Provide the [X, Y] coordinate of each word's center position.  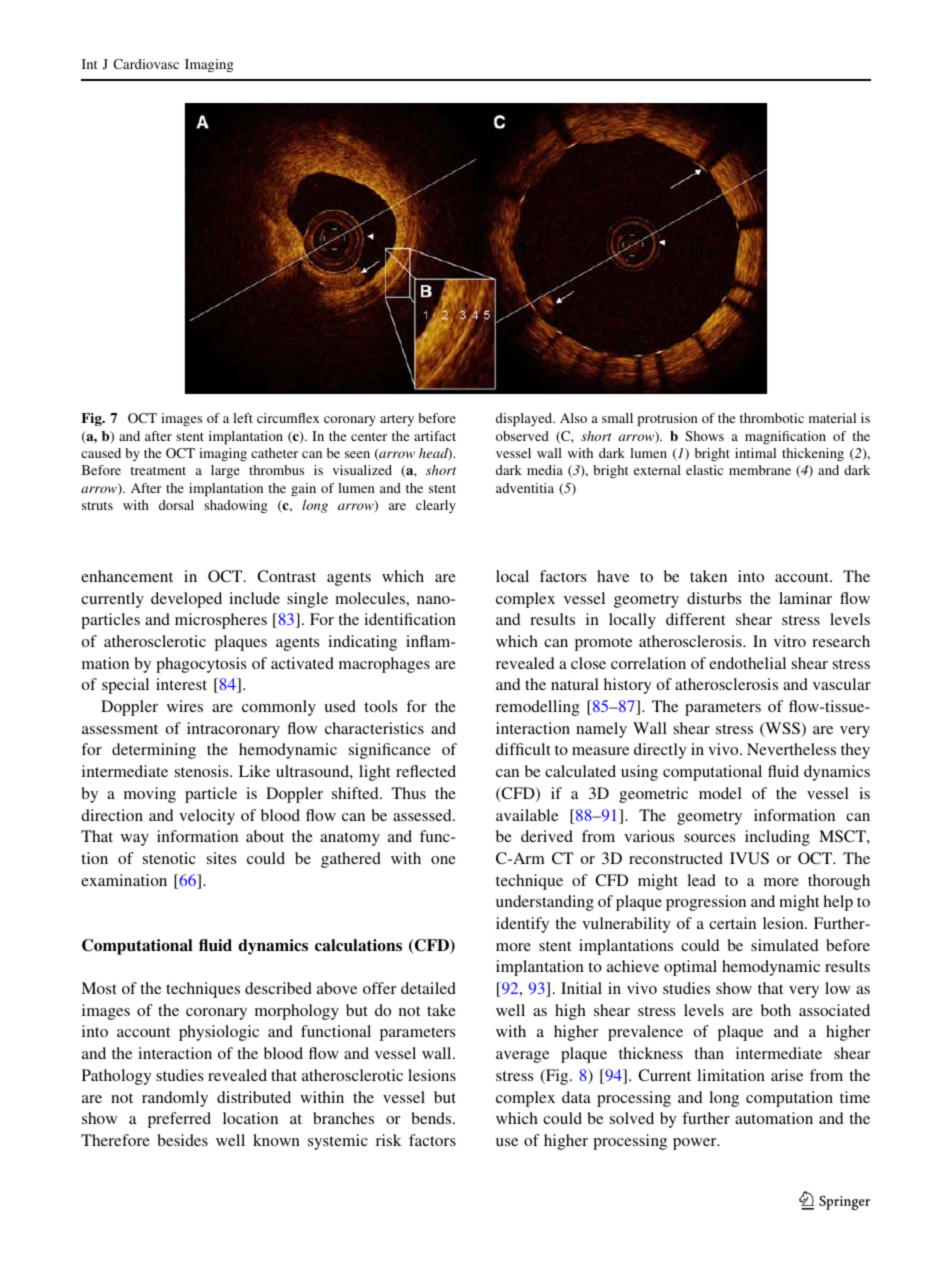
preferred [179, 1120]
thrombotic [772, 418]
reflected [426, 771]
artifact [435, 436]
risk [388, 1140]
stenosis [203, 771]
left [243, 418]
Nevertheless [791, 749]
